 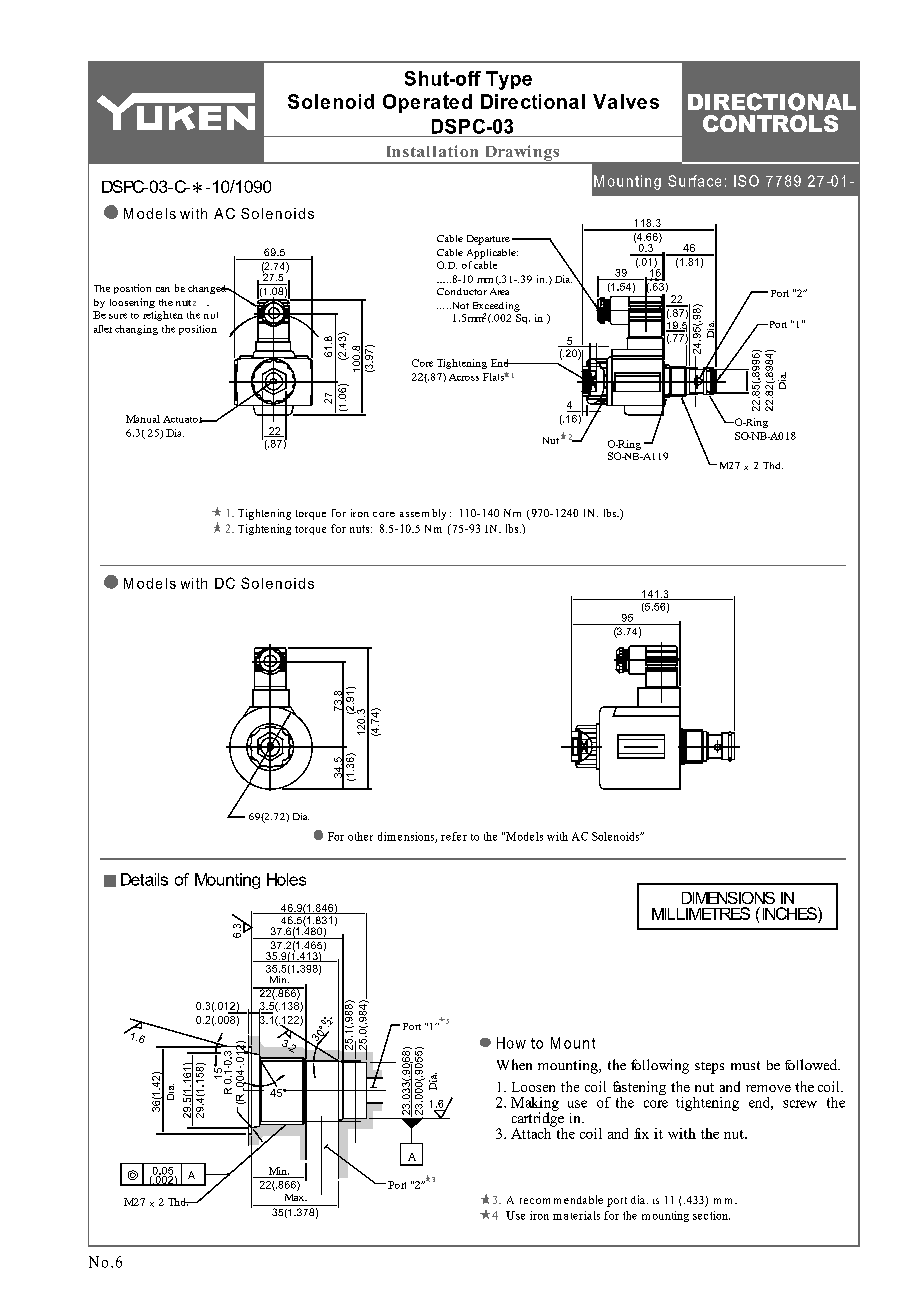 What do you see at coordinates (144, 879) in the screenshot?
I see `Details` at bounding box center [144, 879].
